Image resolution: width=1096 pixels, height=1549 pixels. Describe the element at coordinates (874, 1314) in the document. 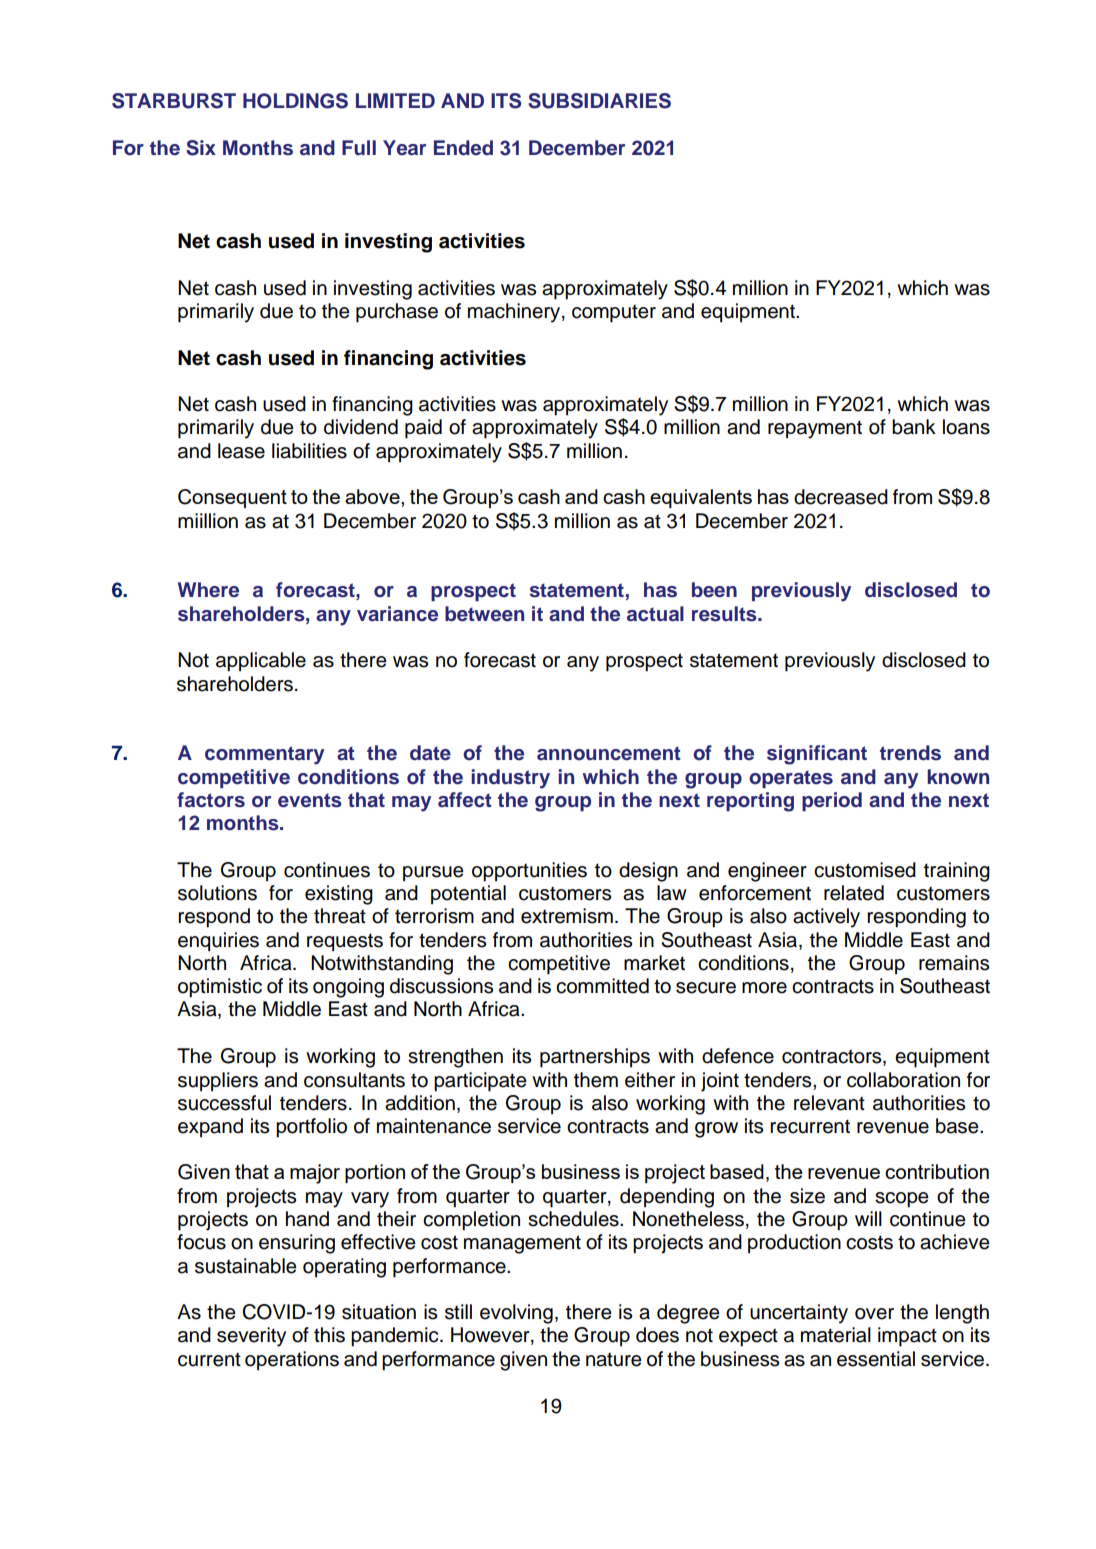

I see `over` at that location.
